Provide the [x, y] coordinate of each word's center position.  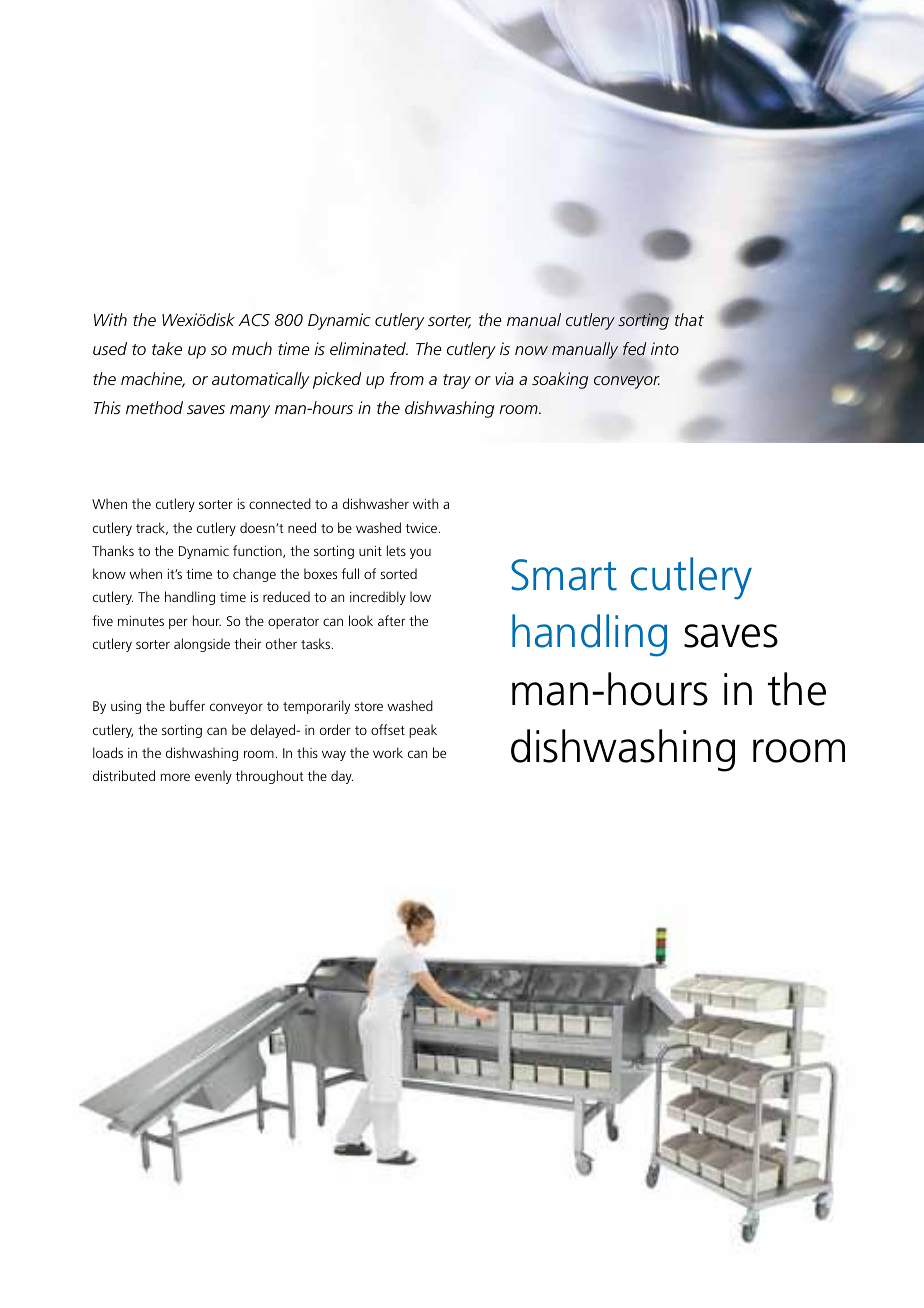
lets [396, 550]
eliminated [369, 348]
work [388, 752]
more [175, 777]
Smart [564, 575]
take [167, 348]
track [152, 528]
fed [634, 349]
